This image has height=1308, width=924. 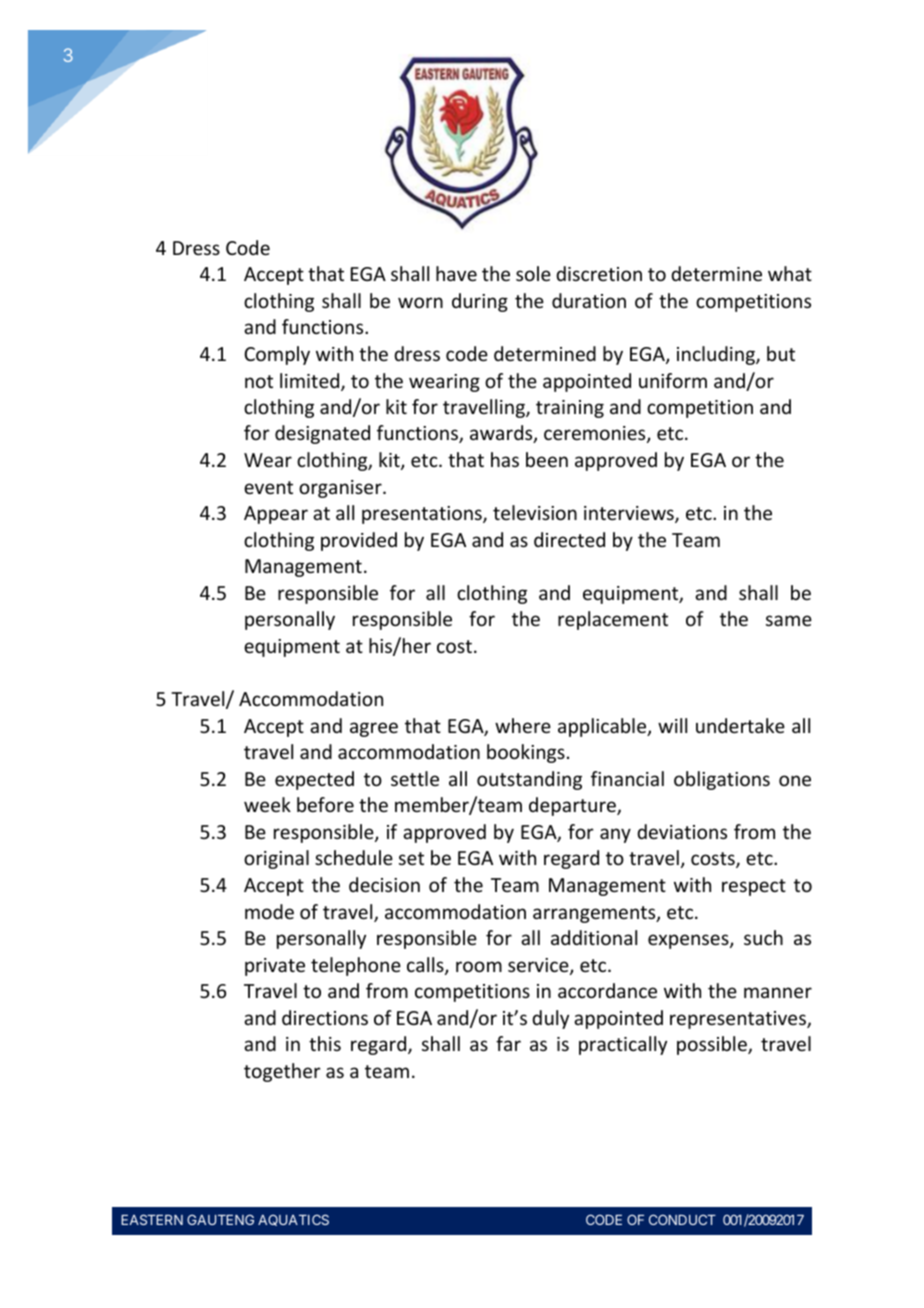 I want to click on private, so click(x=275, y=967).
